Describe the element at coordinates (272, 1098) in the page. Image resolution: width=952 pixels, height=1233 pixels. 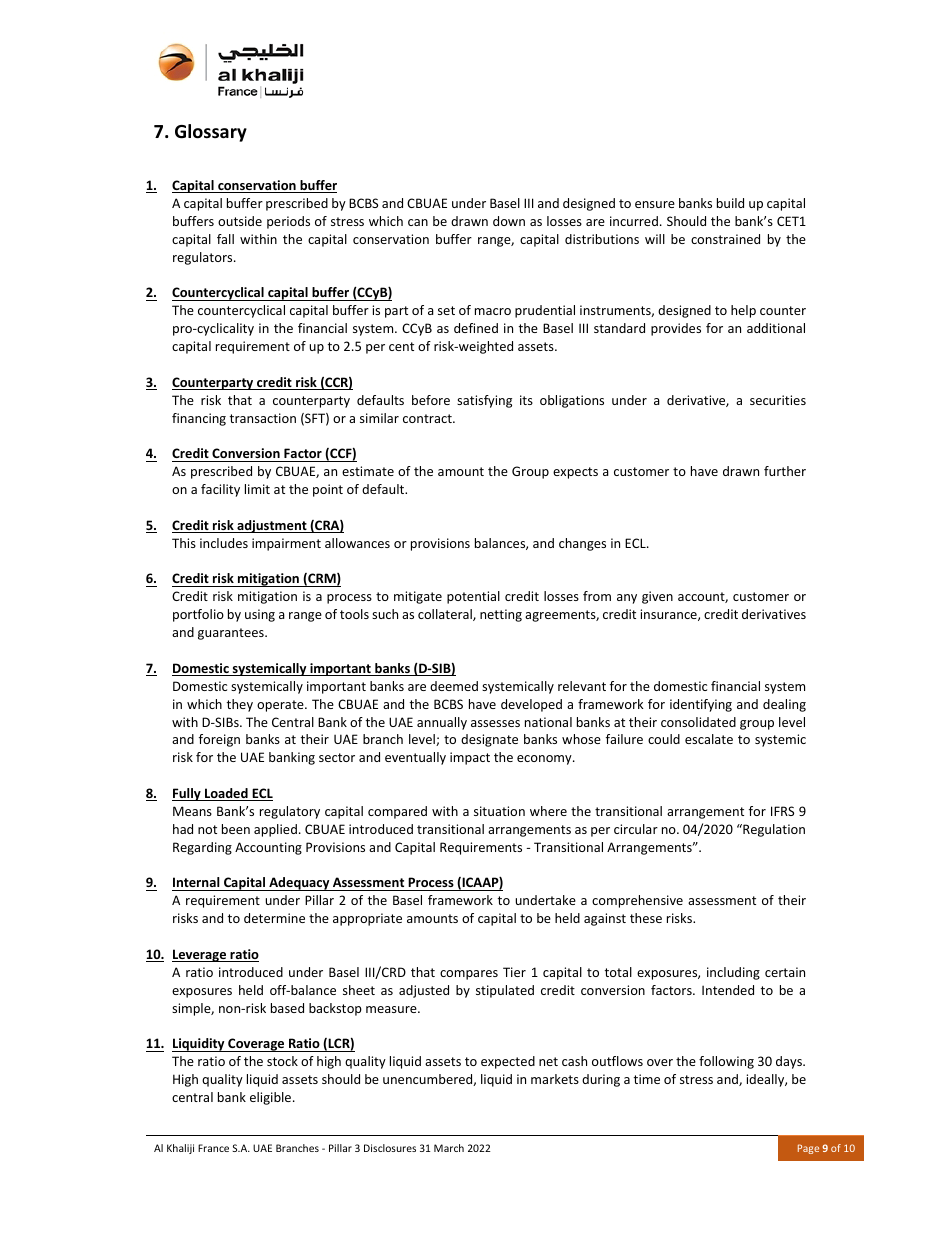
I see `eligible` at that location.
